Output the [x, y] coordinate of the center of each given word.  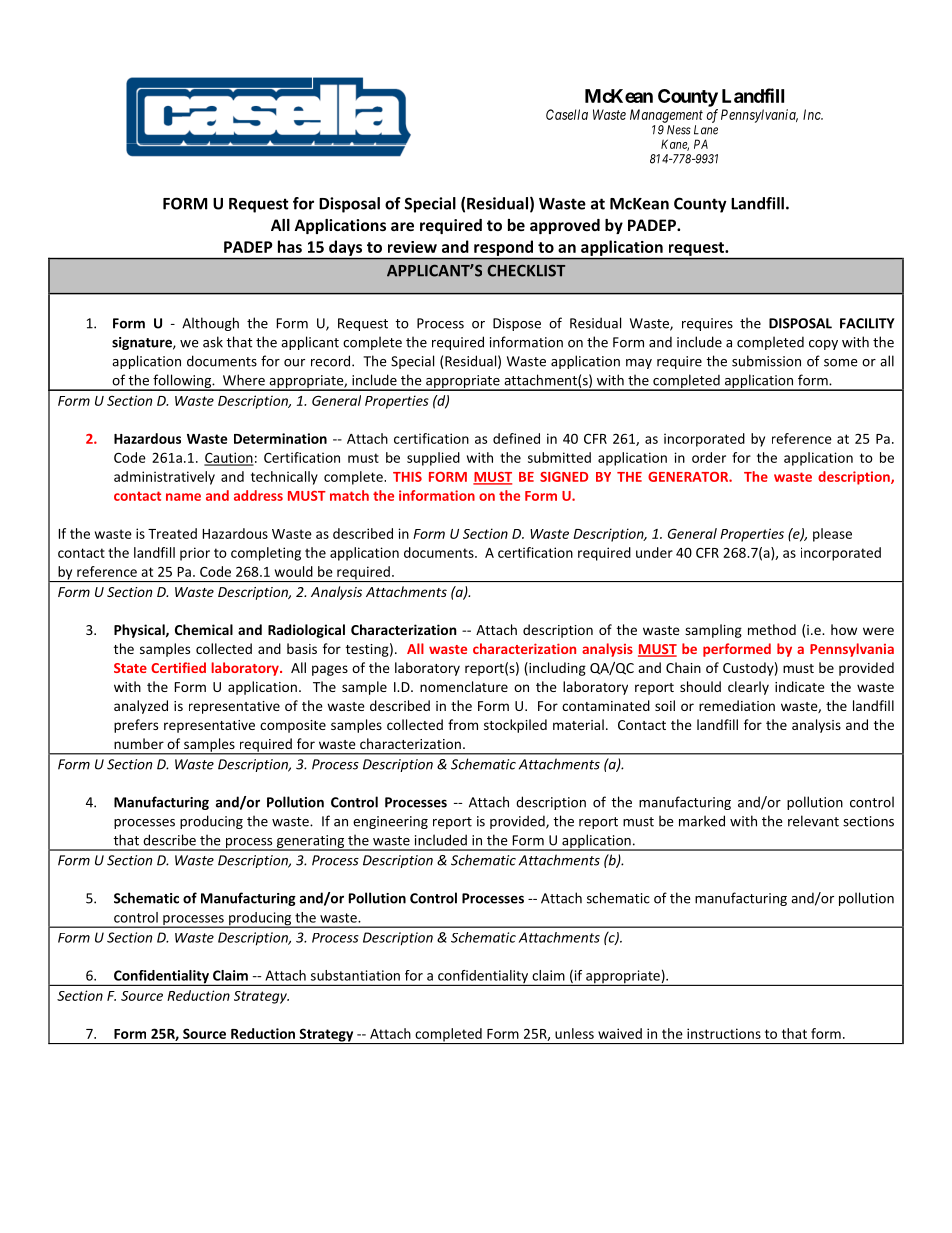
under [654, 552]
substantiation [355, 975]
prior [195, 554]
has [290, 246]
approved [565, 226]
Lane [706, 130]
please [832, 535]
